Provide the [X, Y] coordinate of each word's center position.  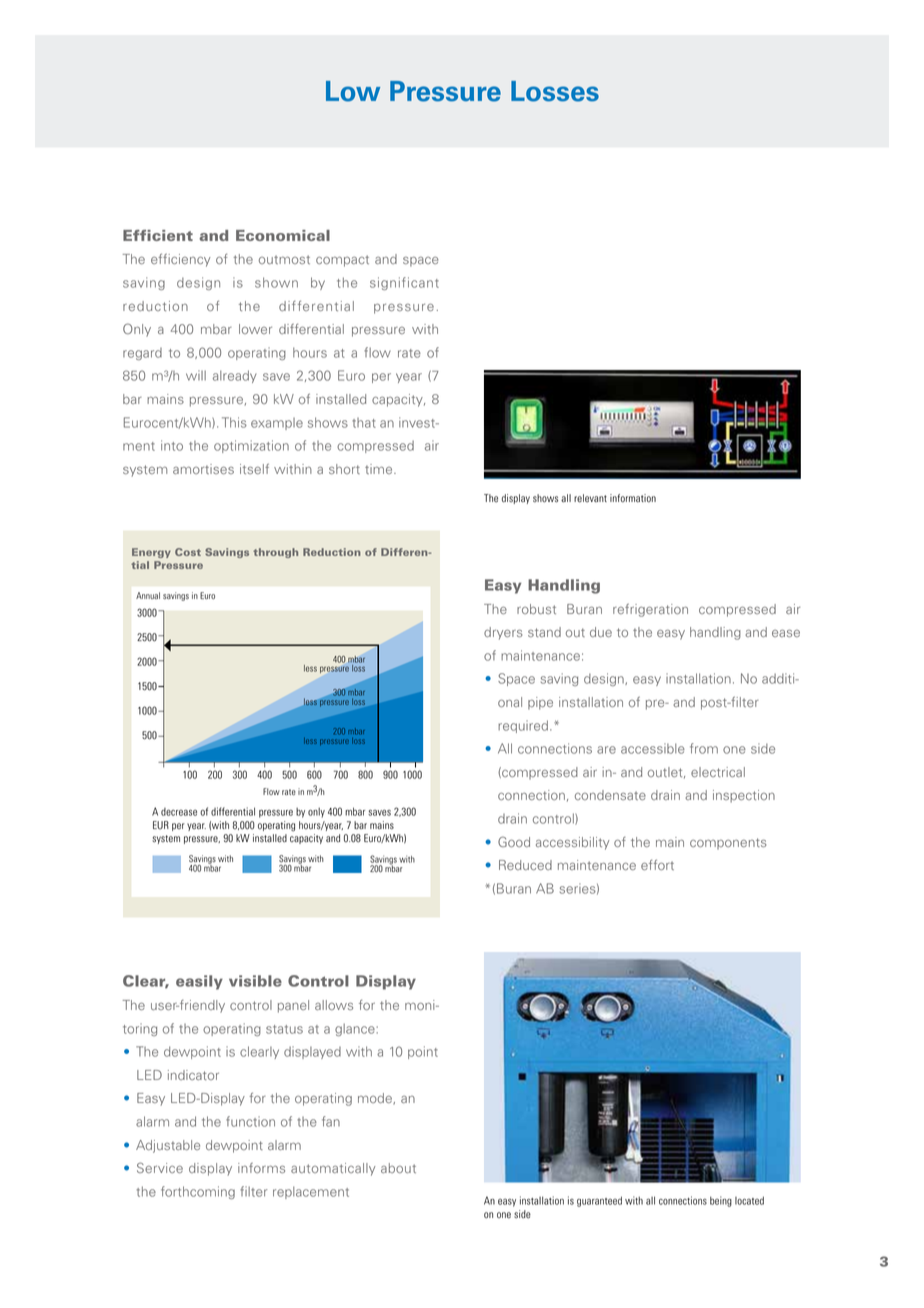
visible [255, 981]
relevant [590, 498]
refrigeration [650, 610]
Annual [148, 595]
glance [355, 1029]
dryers [503, 633]
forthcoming [198, 1192]
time [380, 469]
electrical [718, 772]
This [234, 422]
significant [404, 283]
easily [199, 982]
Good [514, 841]
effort [657, 865]
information [633, 498]
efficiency [181, 260]
